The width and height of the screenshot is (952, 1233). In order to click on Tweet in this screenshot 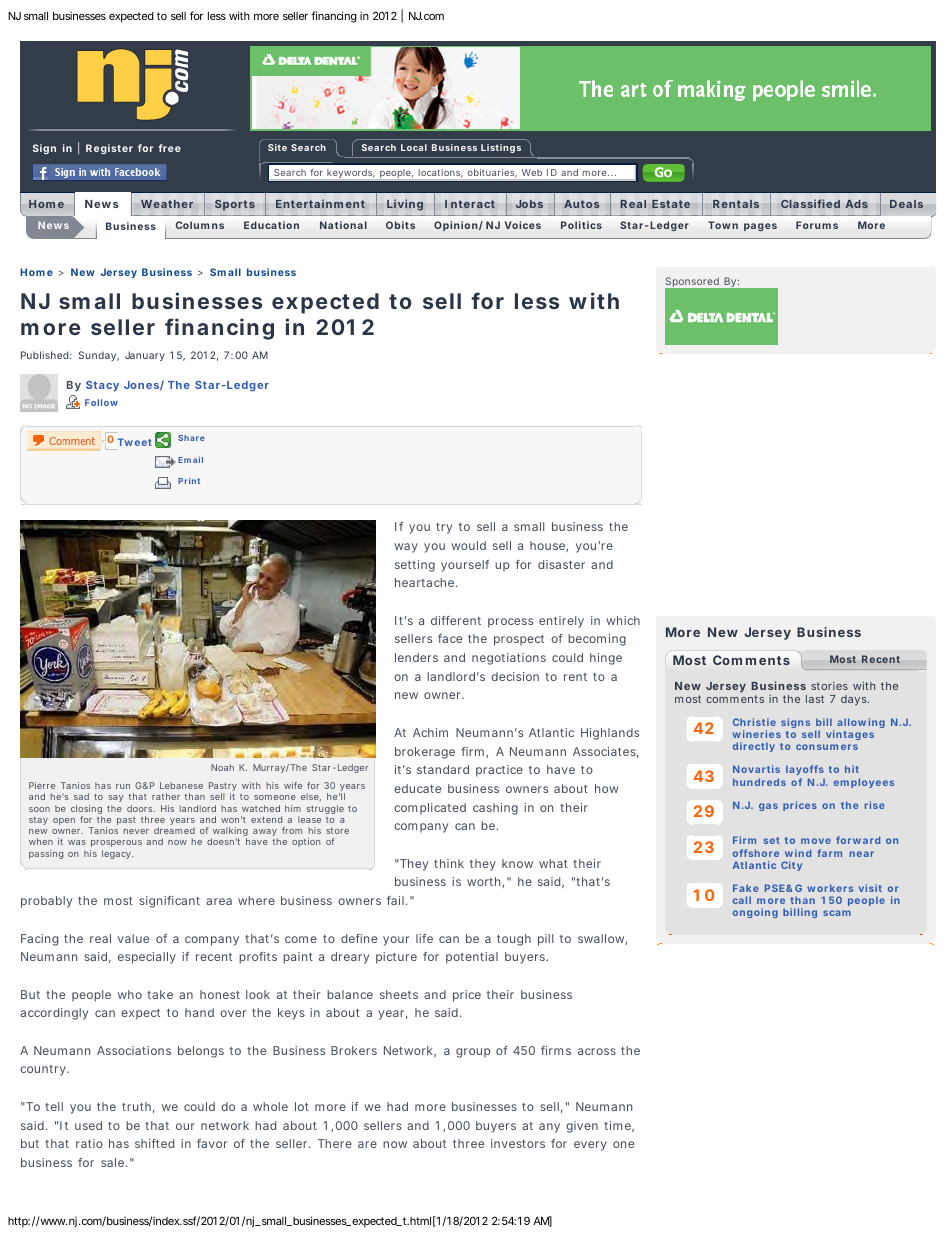, I will do `click(135, 442)`.
